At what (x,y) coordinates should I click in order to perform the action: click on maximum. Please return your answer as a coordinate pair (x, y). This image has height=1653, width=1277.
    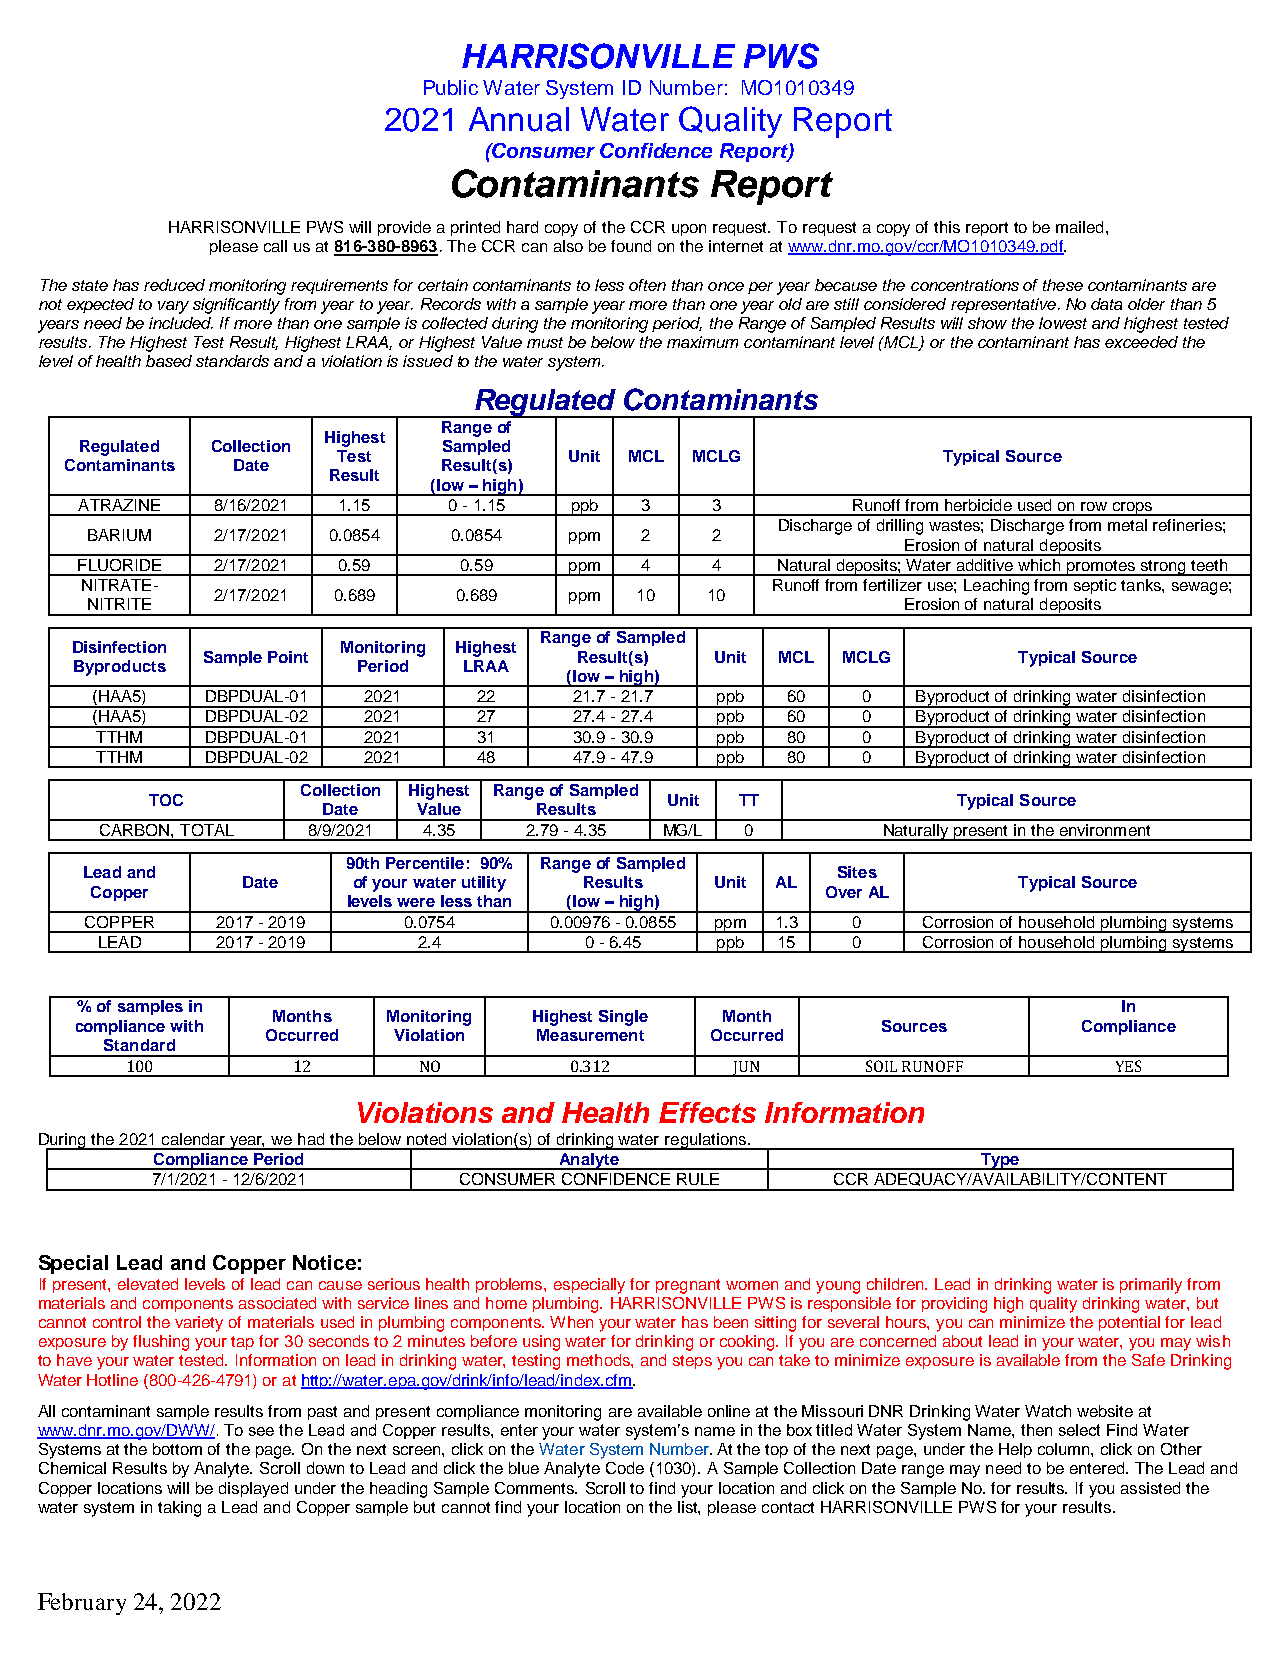
    Looking at the image, I should click on (702, 342).
